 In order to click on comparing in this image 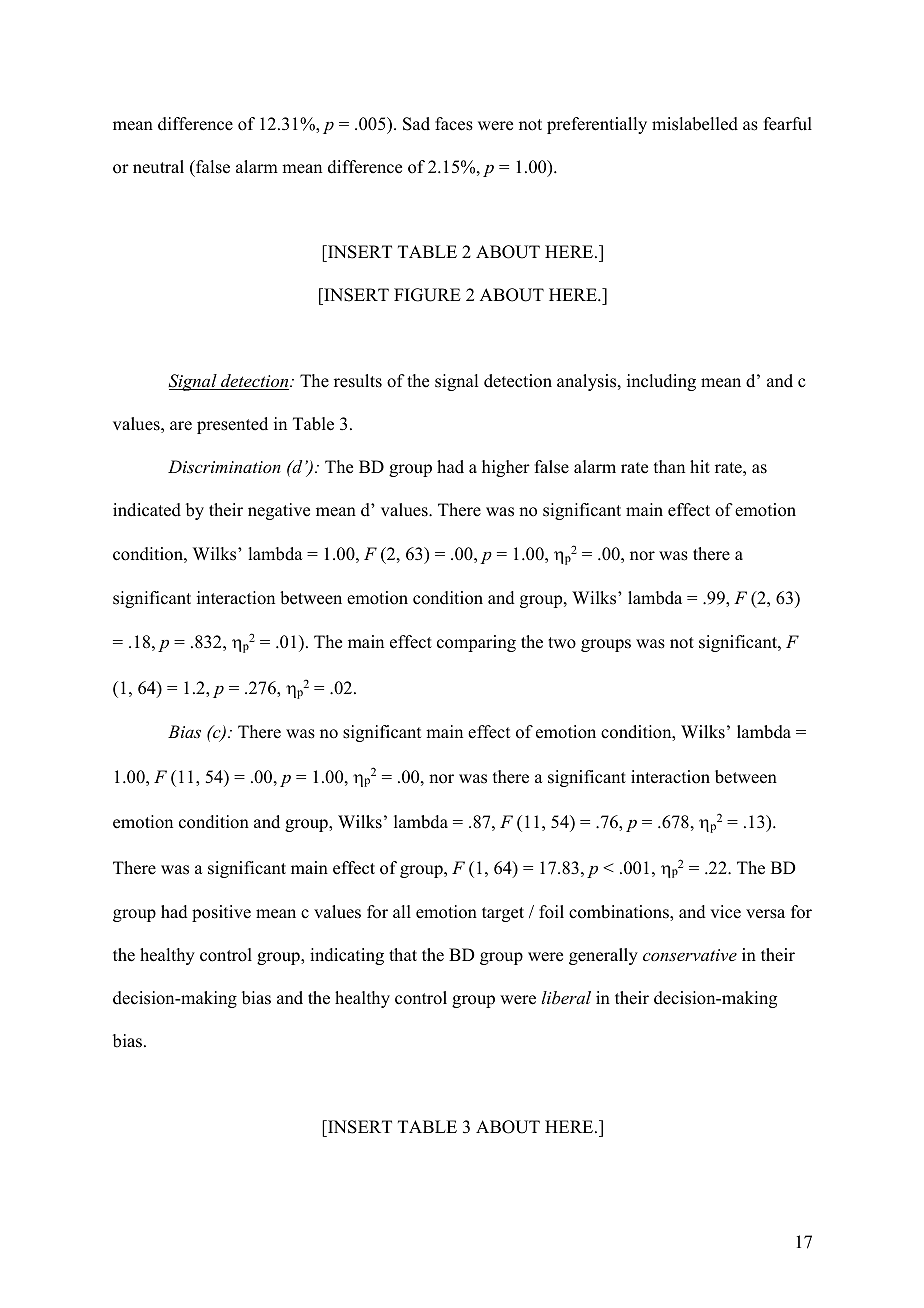, I will do `click(476, 643)`.
